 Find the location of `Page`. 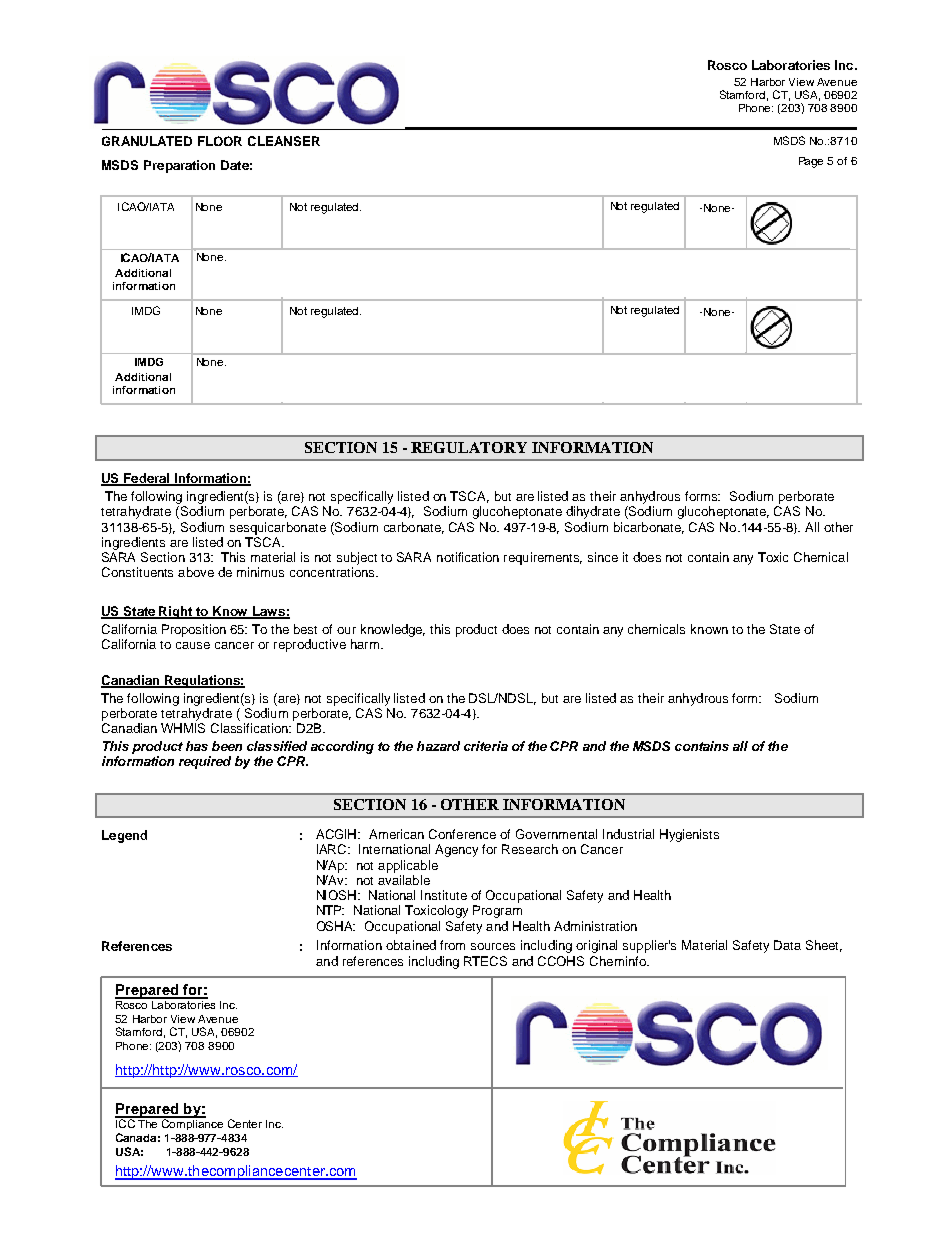

Page is located at coordinates (811, 162).
